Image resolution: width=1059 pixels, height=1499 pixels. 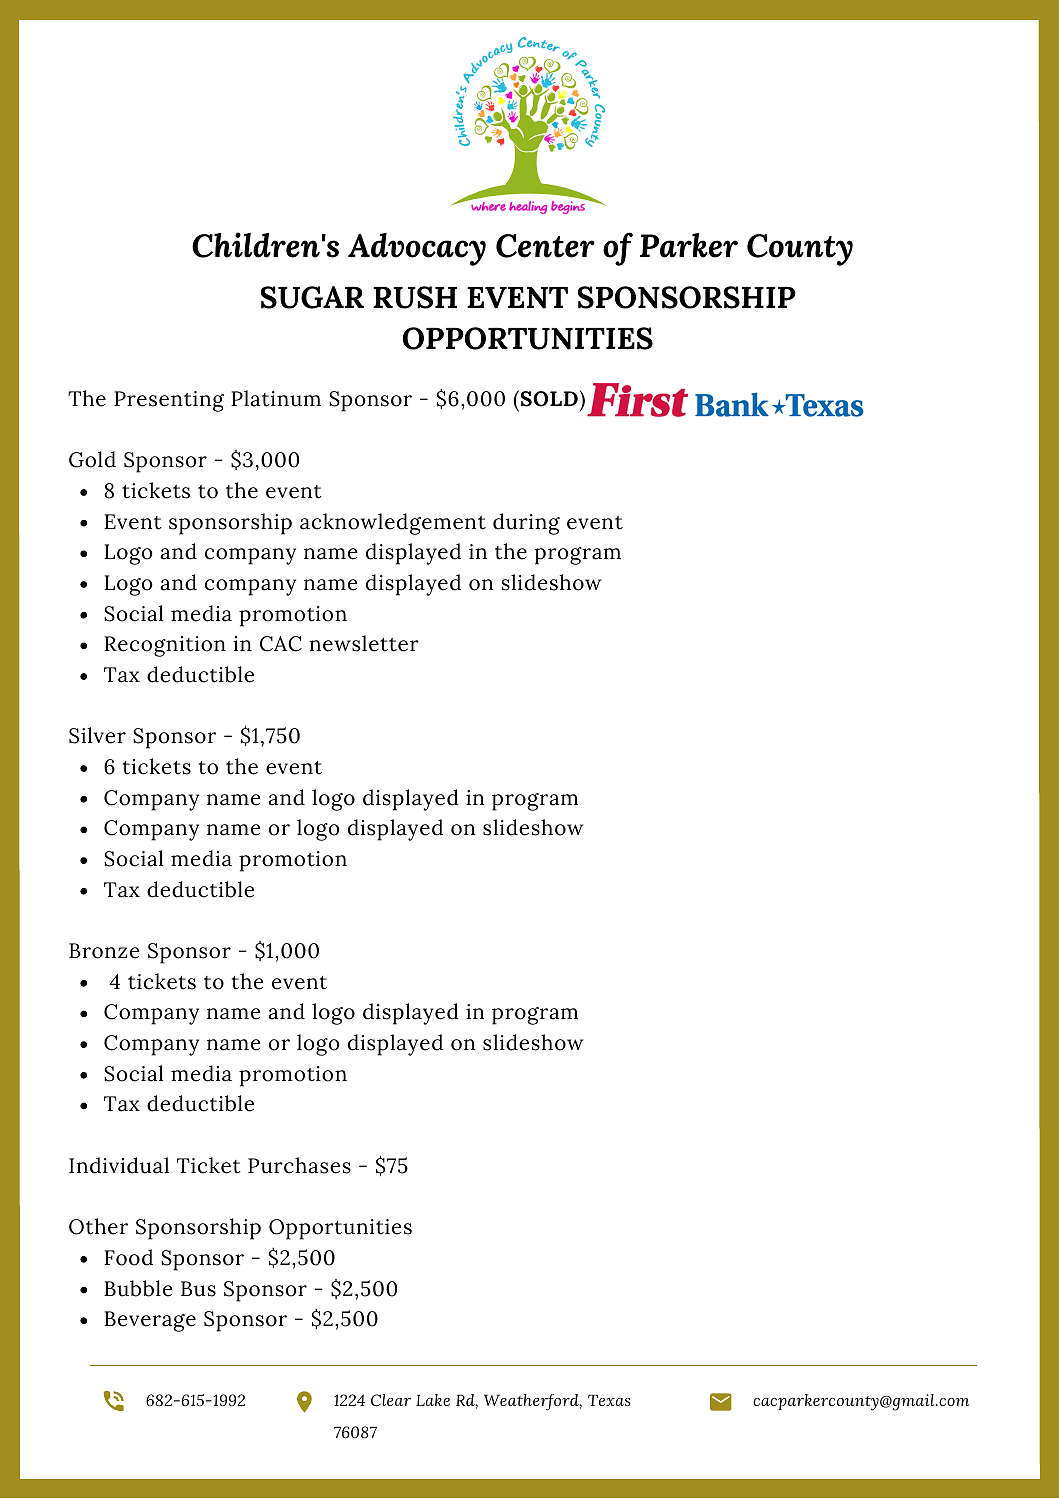 I want to click on Texas, so click(x=609, y=1400).
